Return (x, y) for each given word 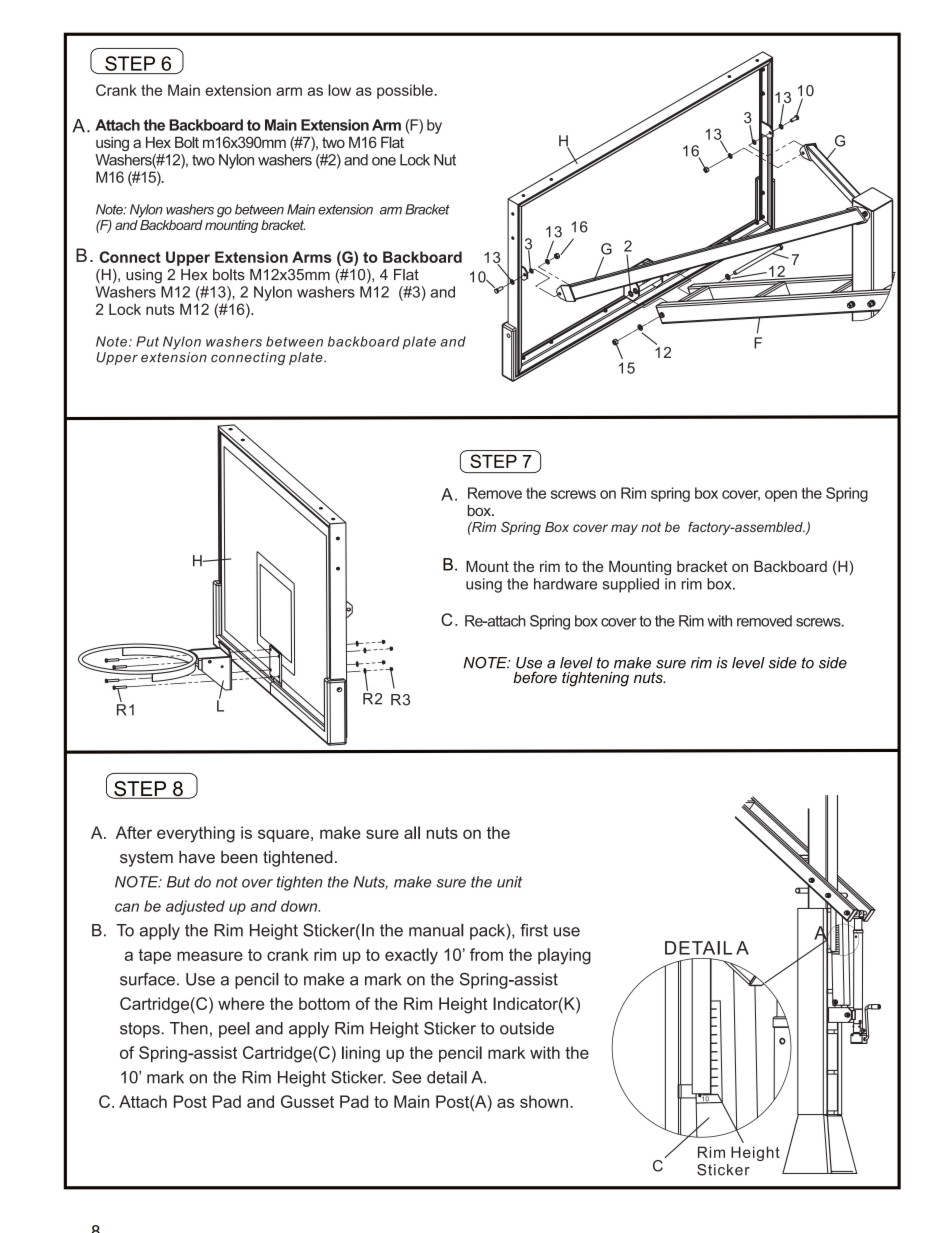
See (407, 1077)
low (339, 90)
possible (406, 91)
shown (544, 1101)
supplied (630, 585)
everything (196, 834)
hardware (565, 584)
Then (189, 1028)
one (384, 161)
